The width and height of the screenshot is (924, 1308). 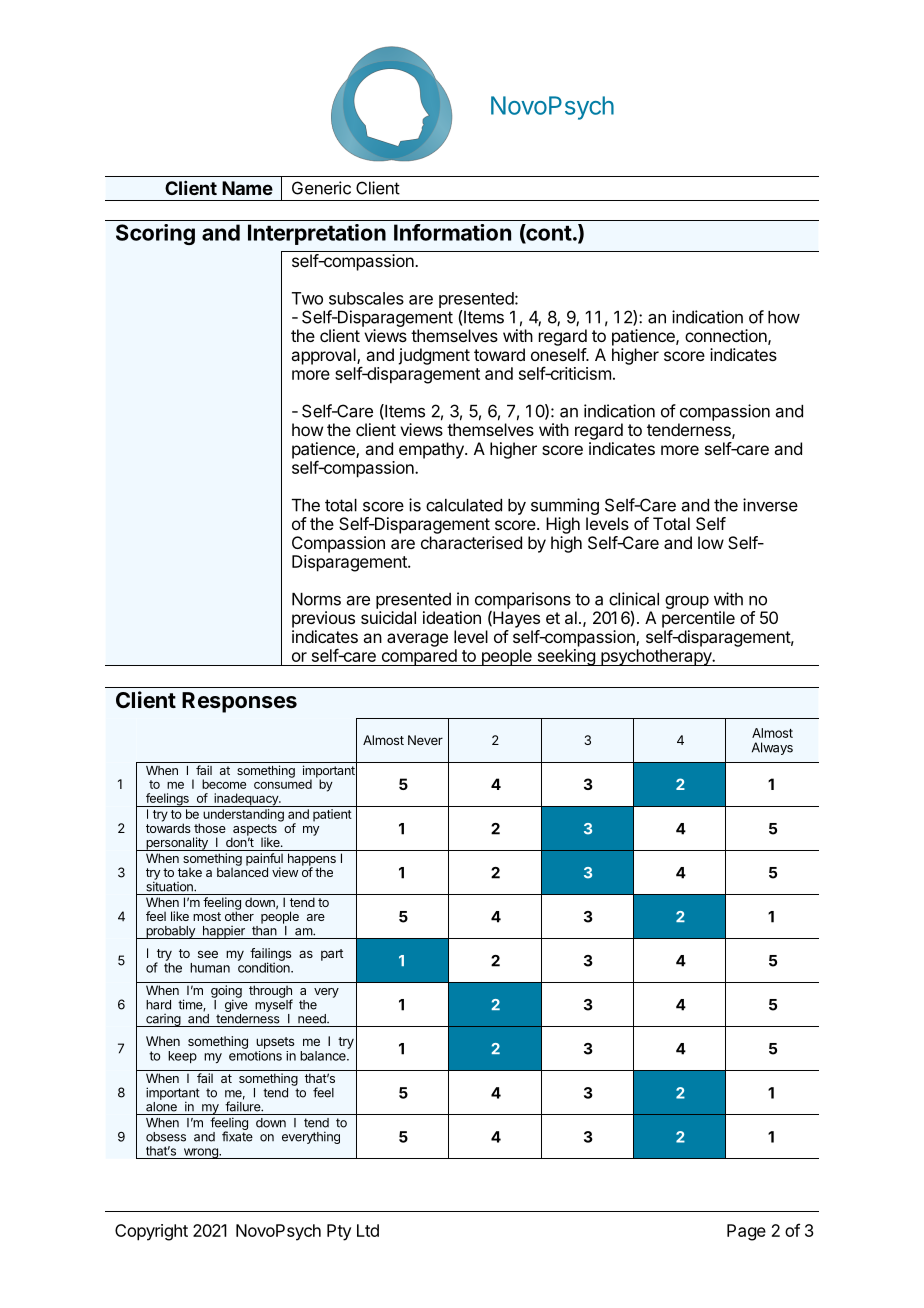 What do you see at coordinates (452, 232) in the screenshot?
I see `Information` at bounding box center [452, 232].
